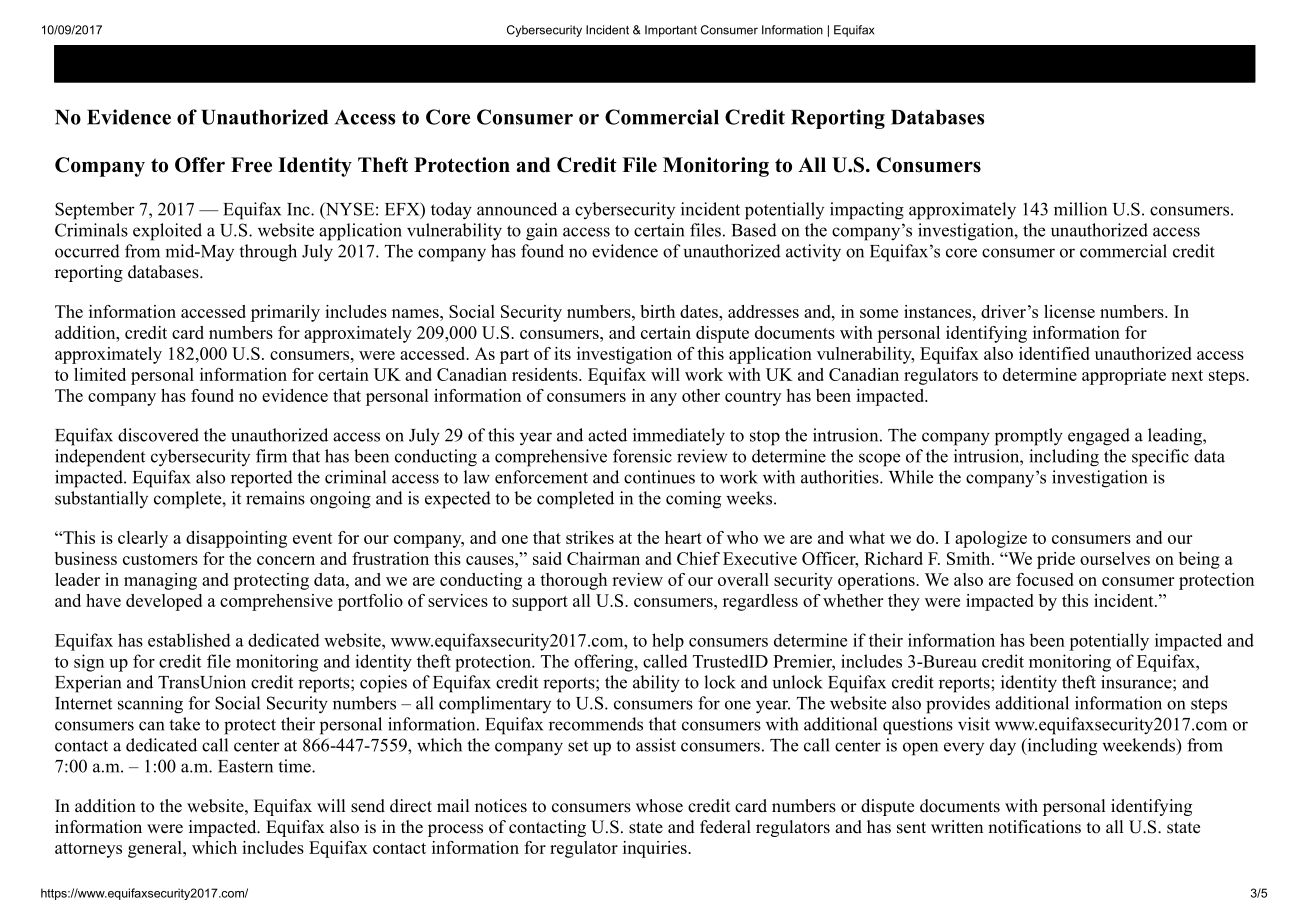 This screenshot has width=1308, height=924. I want to click on discovered, so click(158, 435).
